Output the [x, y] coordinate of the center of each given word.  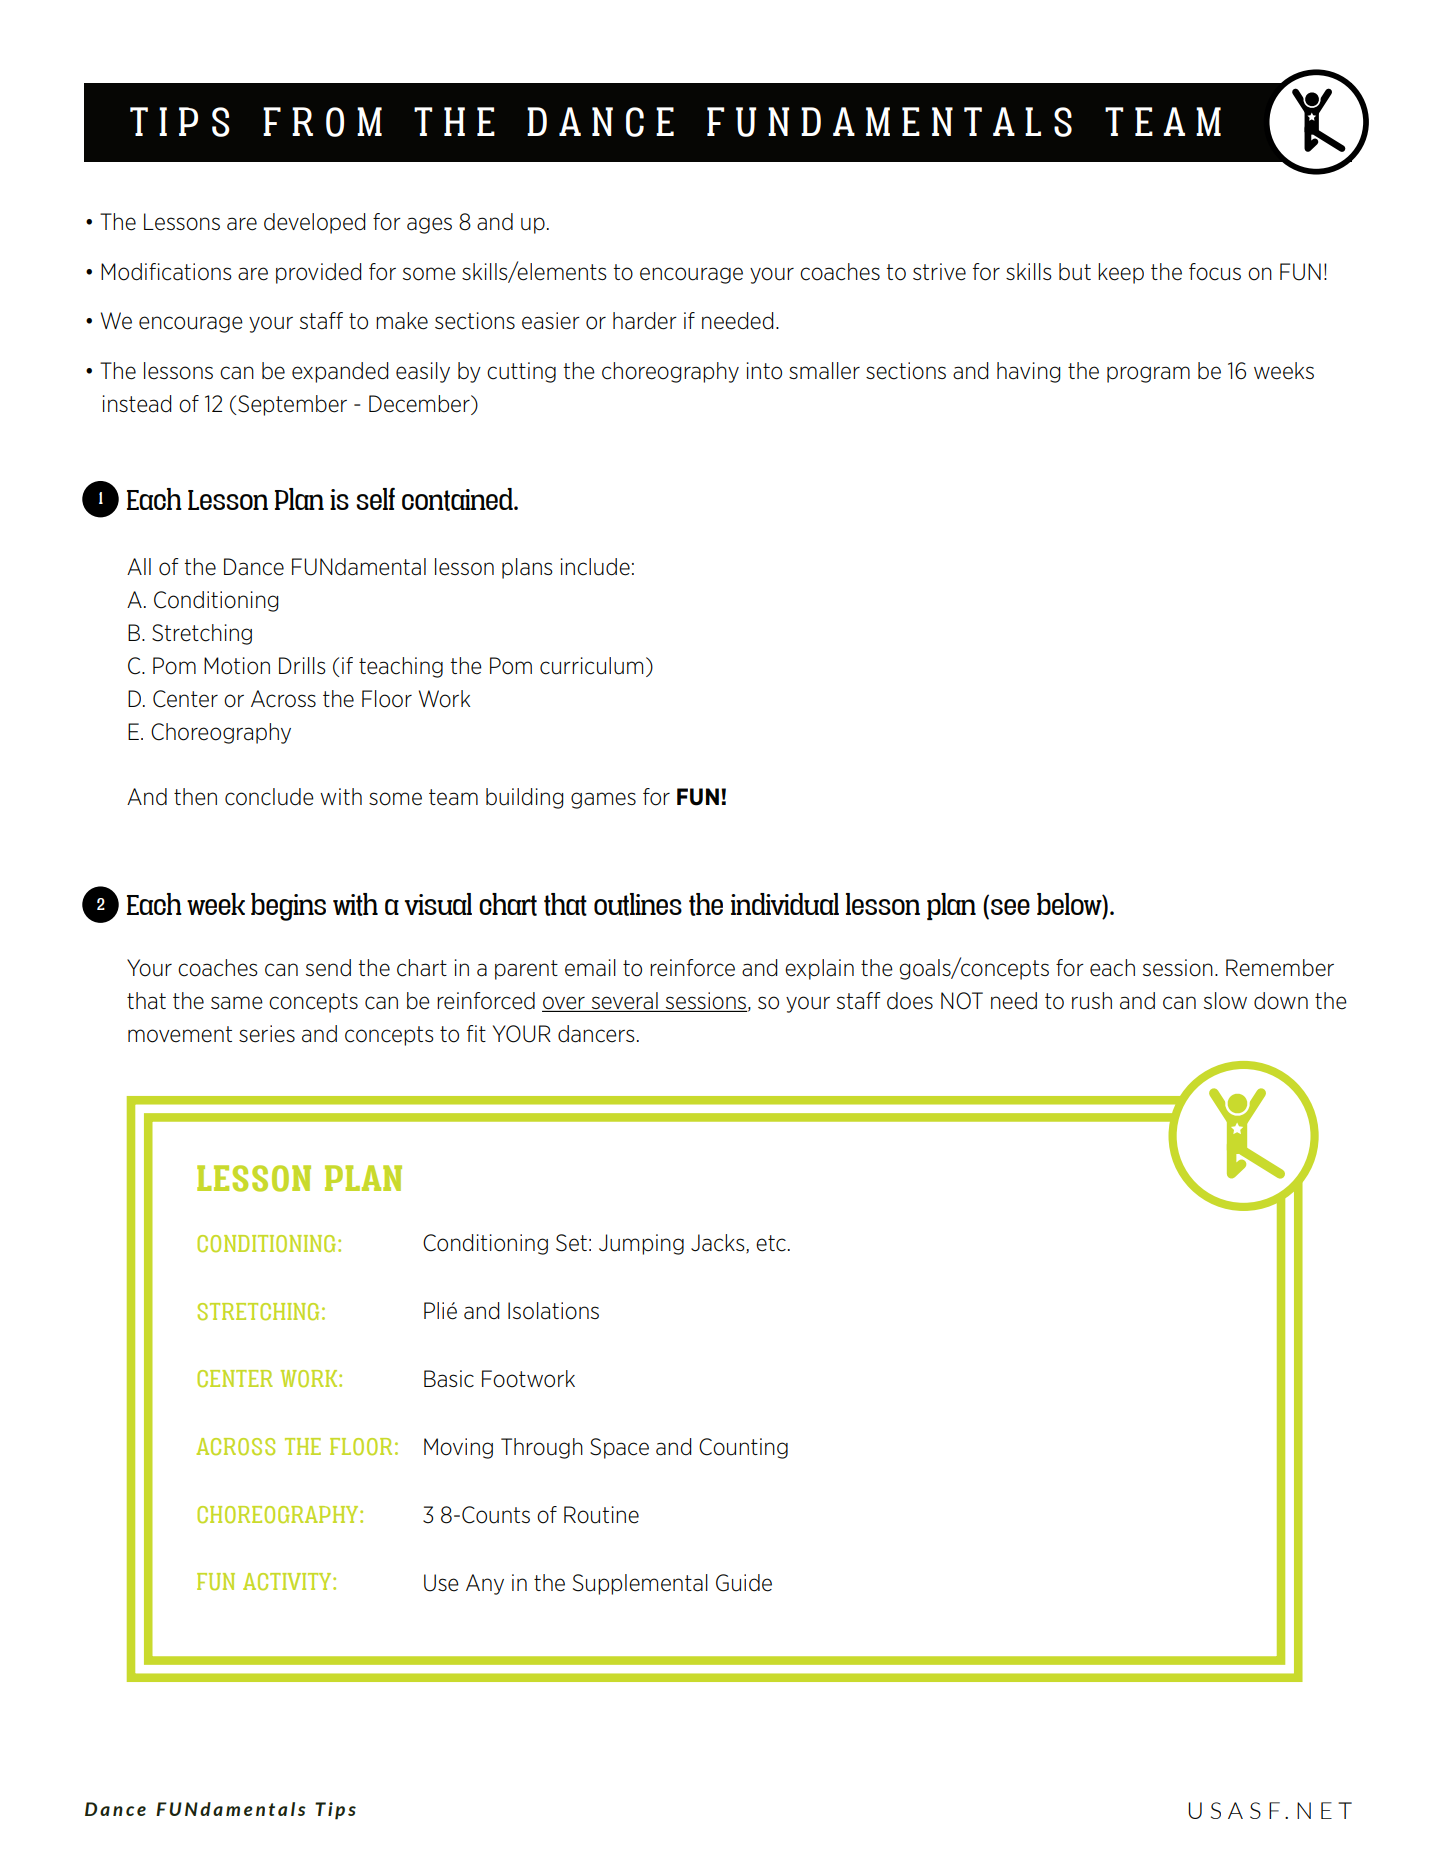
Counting [743, 1448]
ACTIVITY [288, 1581]
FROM [322, 122]
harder [645, 321]
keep [1121, 273]
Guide [744, 1583]
